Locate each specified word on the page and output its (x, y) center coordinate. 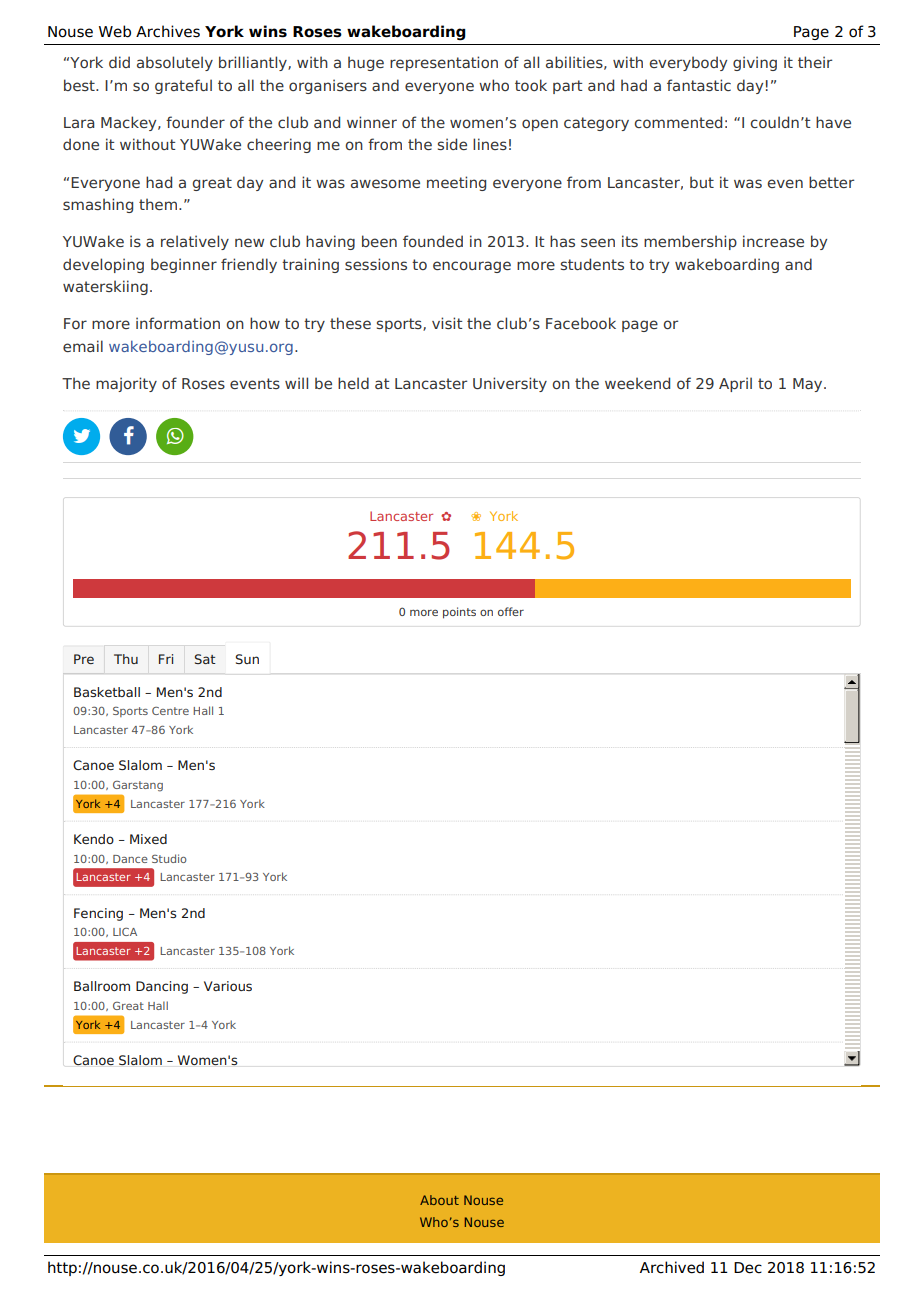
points (459, 613)
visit (447, 323)
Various (228, 986)
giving (755, 63)
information (178, 323)
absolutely (175, 63)
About (439, 1200)
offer (511, 611)
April (735, 384)
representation (444, 63)
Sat (205, 659)
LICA (125, 932)
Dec (748, 1268)
